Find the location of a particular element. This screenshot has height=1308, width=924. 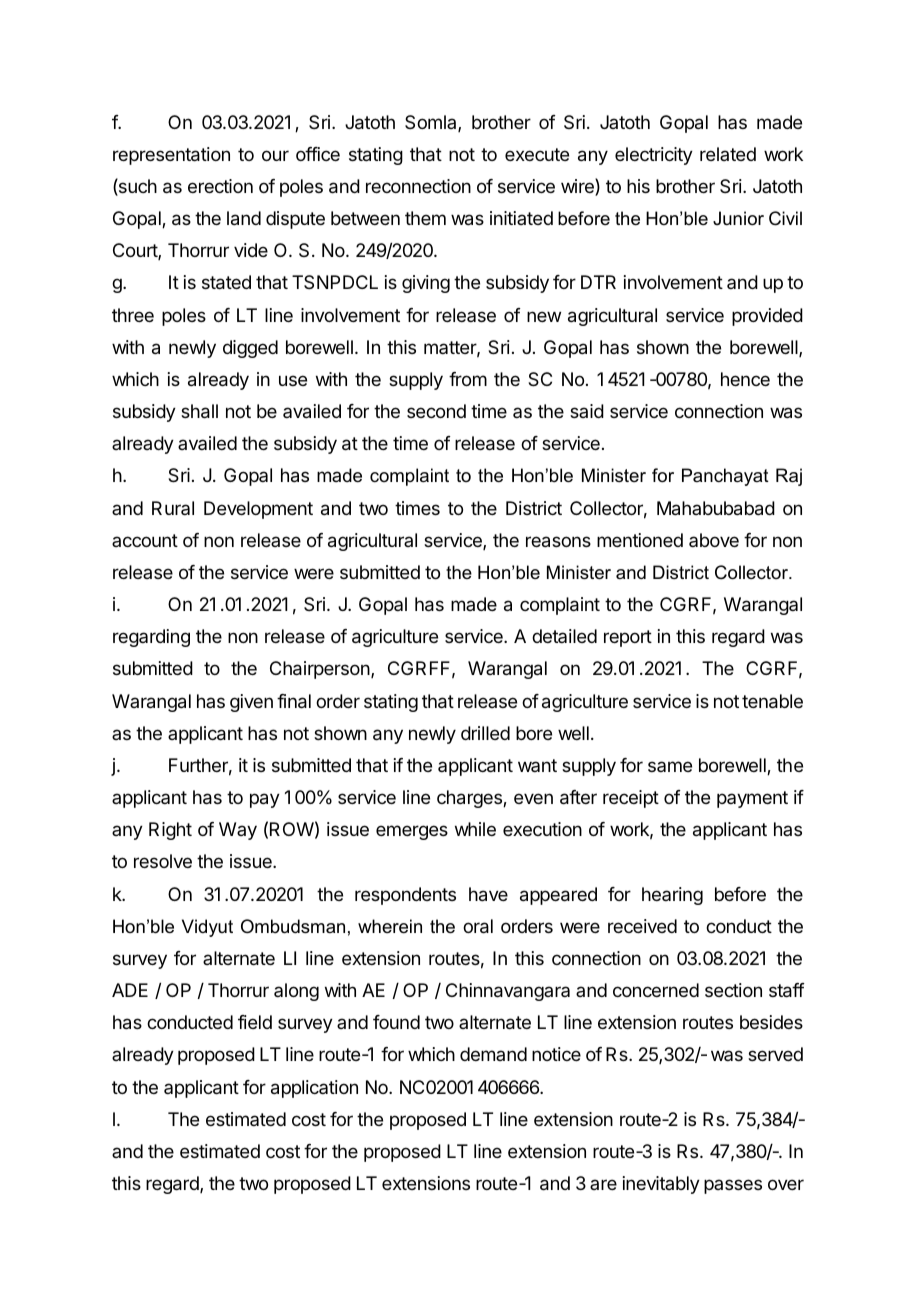

demand is located at coordinates (493, 1054).
